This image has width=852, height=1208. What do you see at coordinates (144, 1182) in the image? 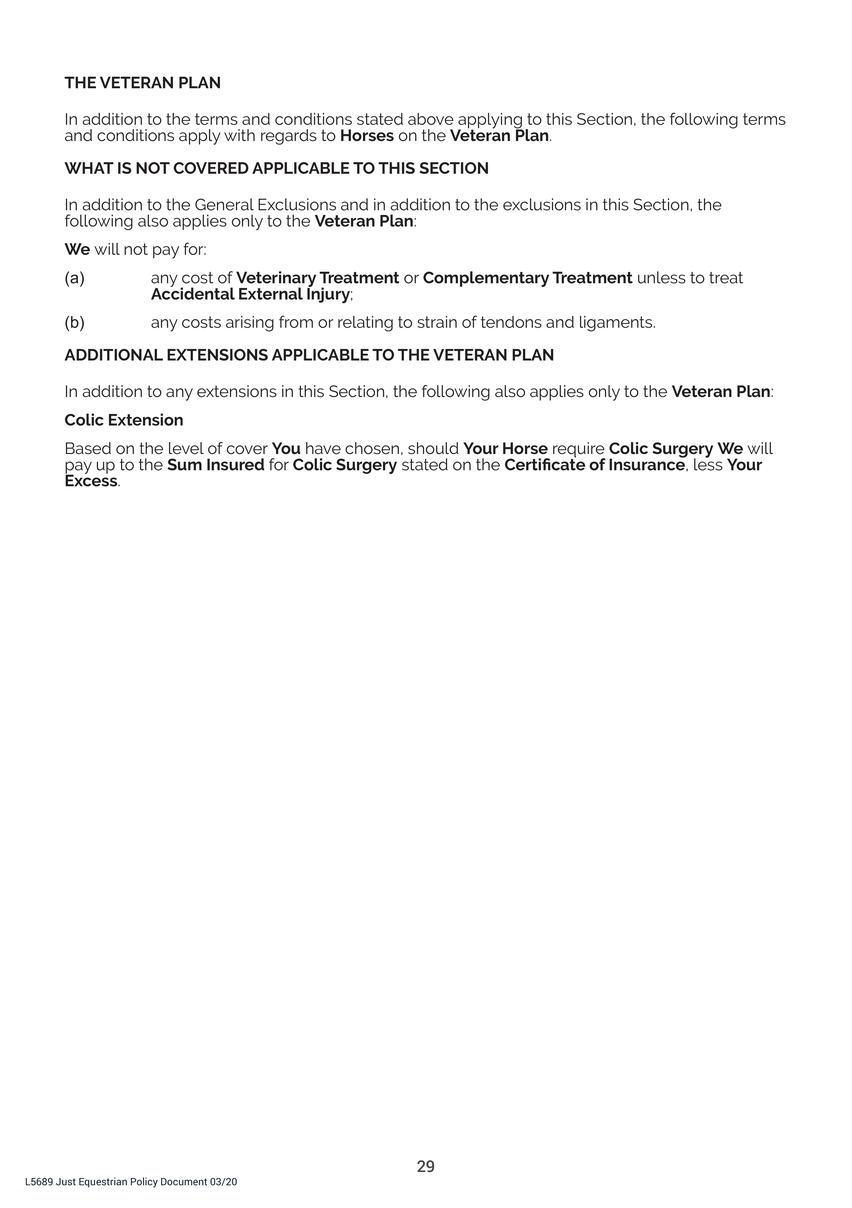
I see `Policy` at bounding box center [144, 1182].
